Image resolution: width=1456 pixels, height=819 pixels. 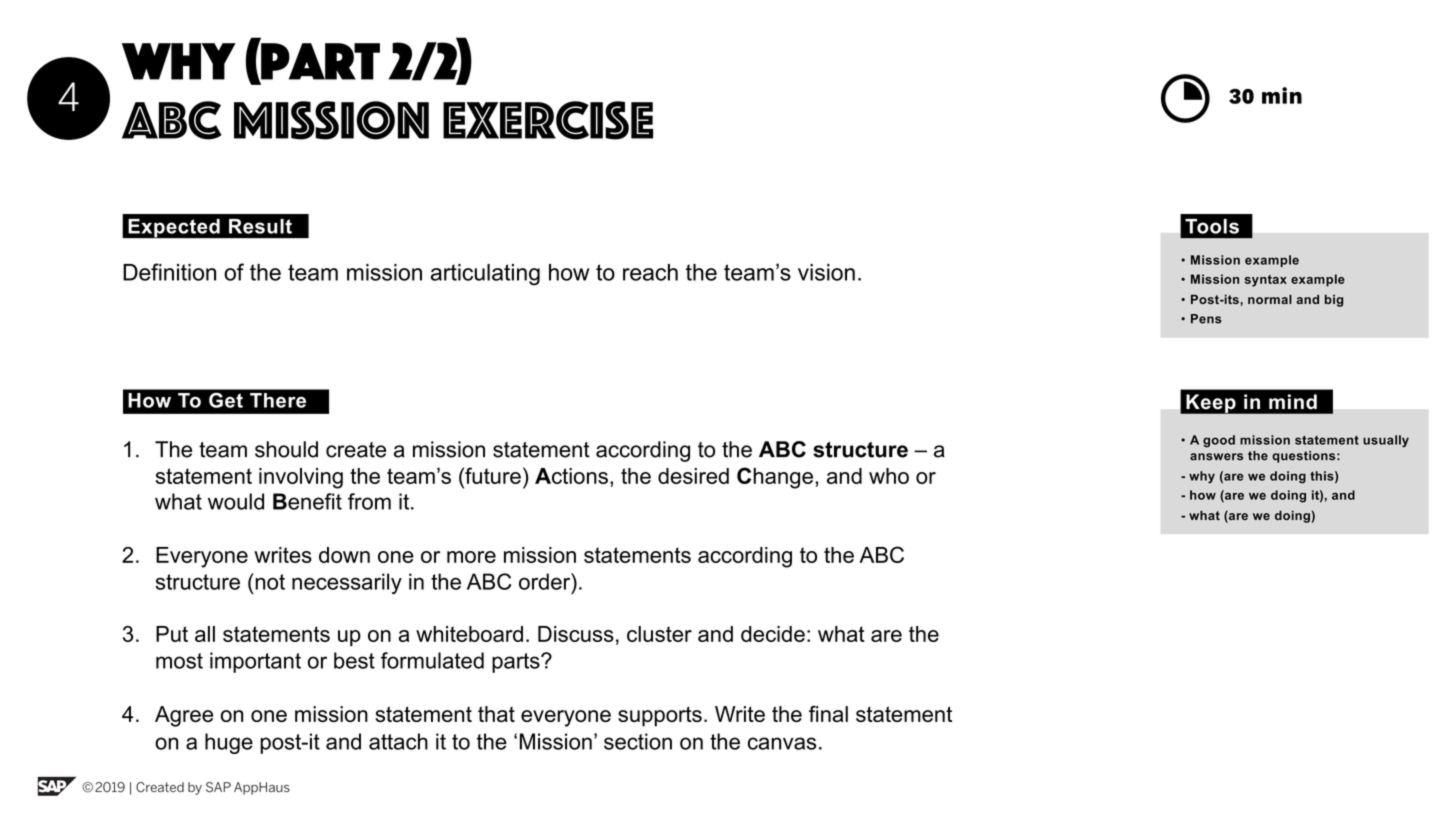 I want to click on exercise, so click(x=548, y=120).
